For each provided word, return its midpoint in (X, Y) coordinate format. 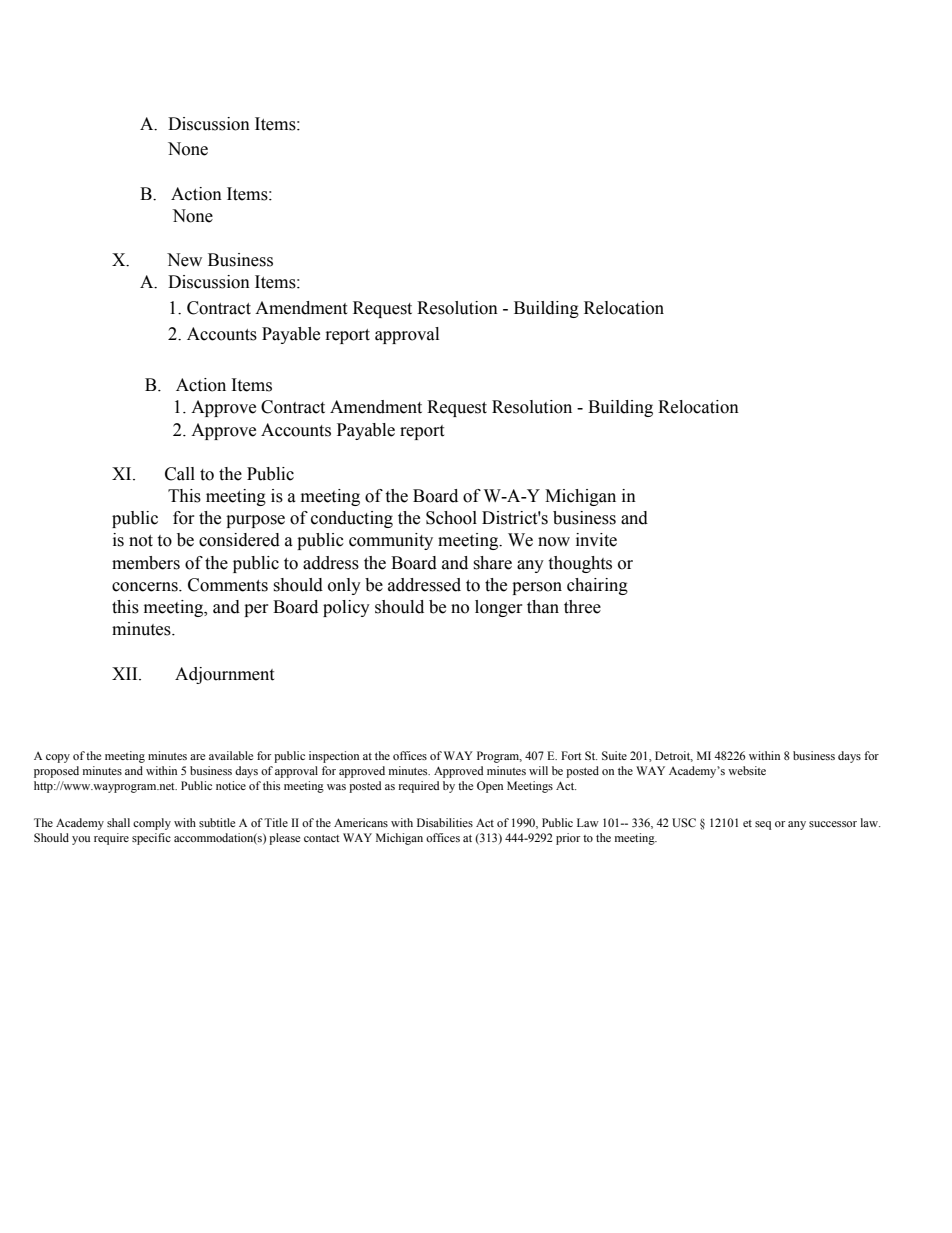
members (146, 563)
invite (596, 540)
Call (180, 474)
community (391, 541)
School (451, 518)
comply (152, 824)
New (184, 260)
